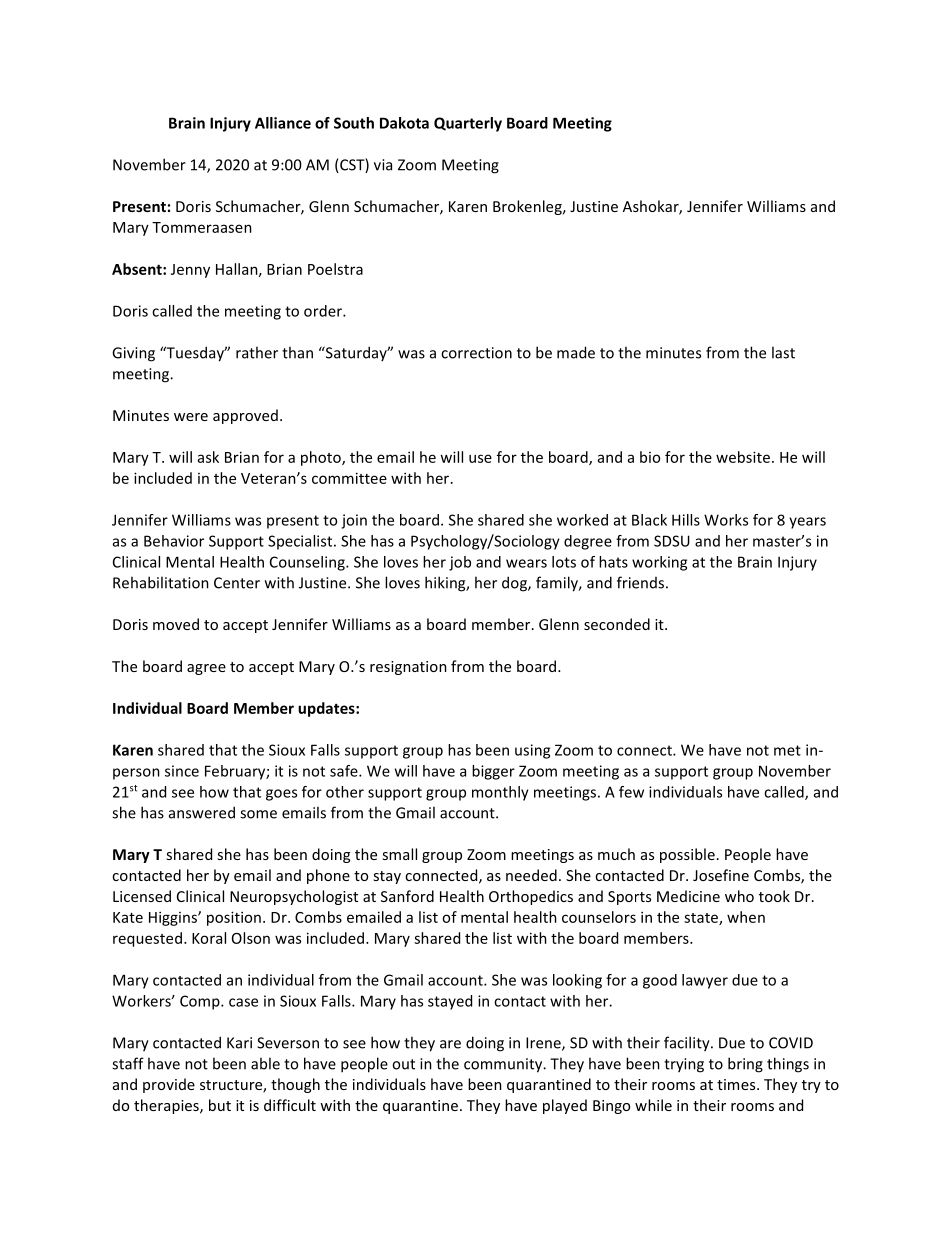  What do you see at coordinates (220, 1105) in the screenshot?
I see `but` at bounding box center [220, 1105].
